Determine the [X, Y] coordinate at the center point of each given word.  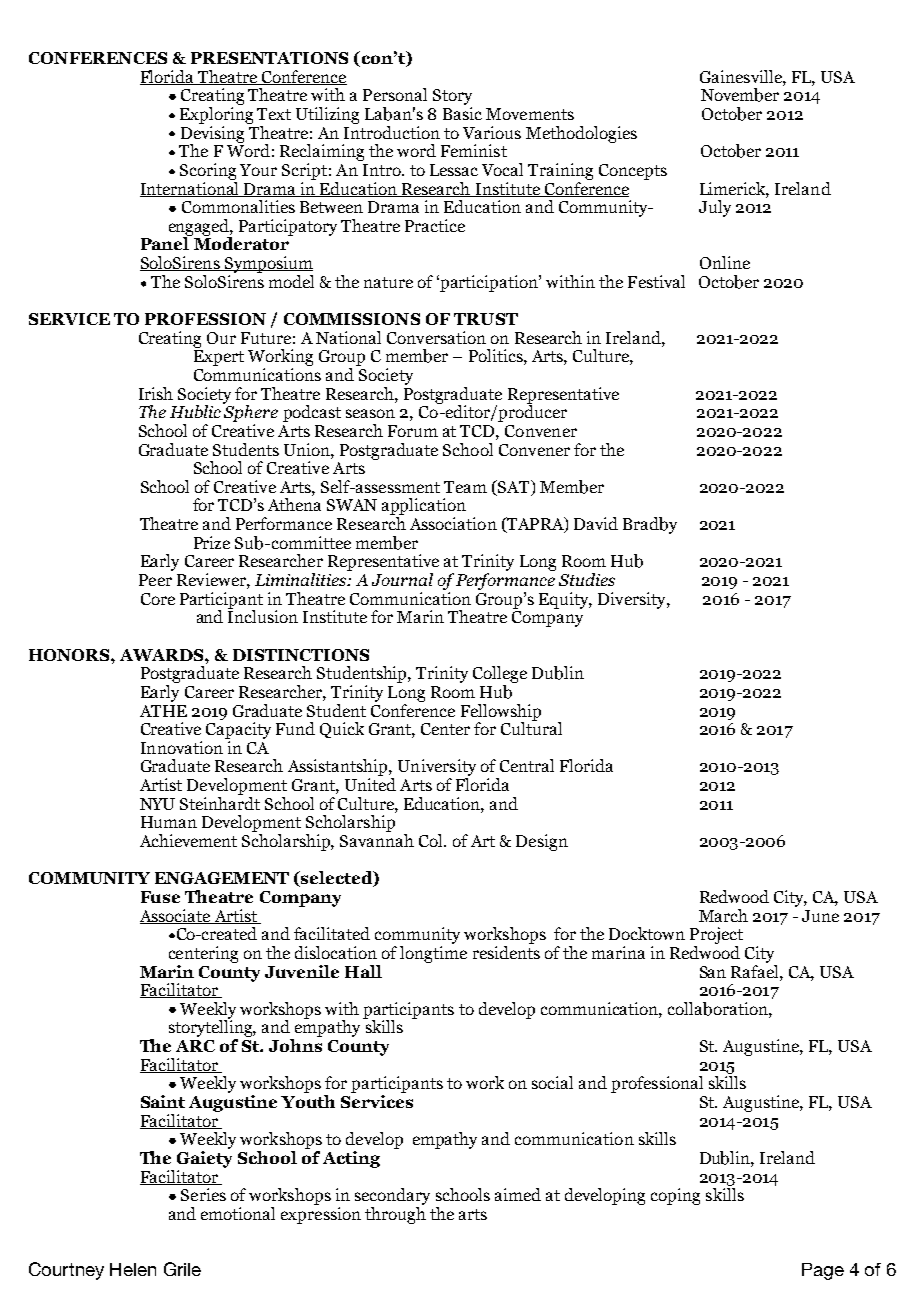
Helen [133, 1269]
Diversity [633, 600]
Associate [176, 916]
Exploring [216, 115]
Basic [462, 113]
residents [506, 951]
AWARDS [163, 655]
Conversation [436, 337]
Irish [156, 393]
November [740, 95]
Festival [656, 281]
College [500, 674]
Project [716, 935]
